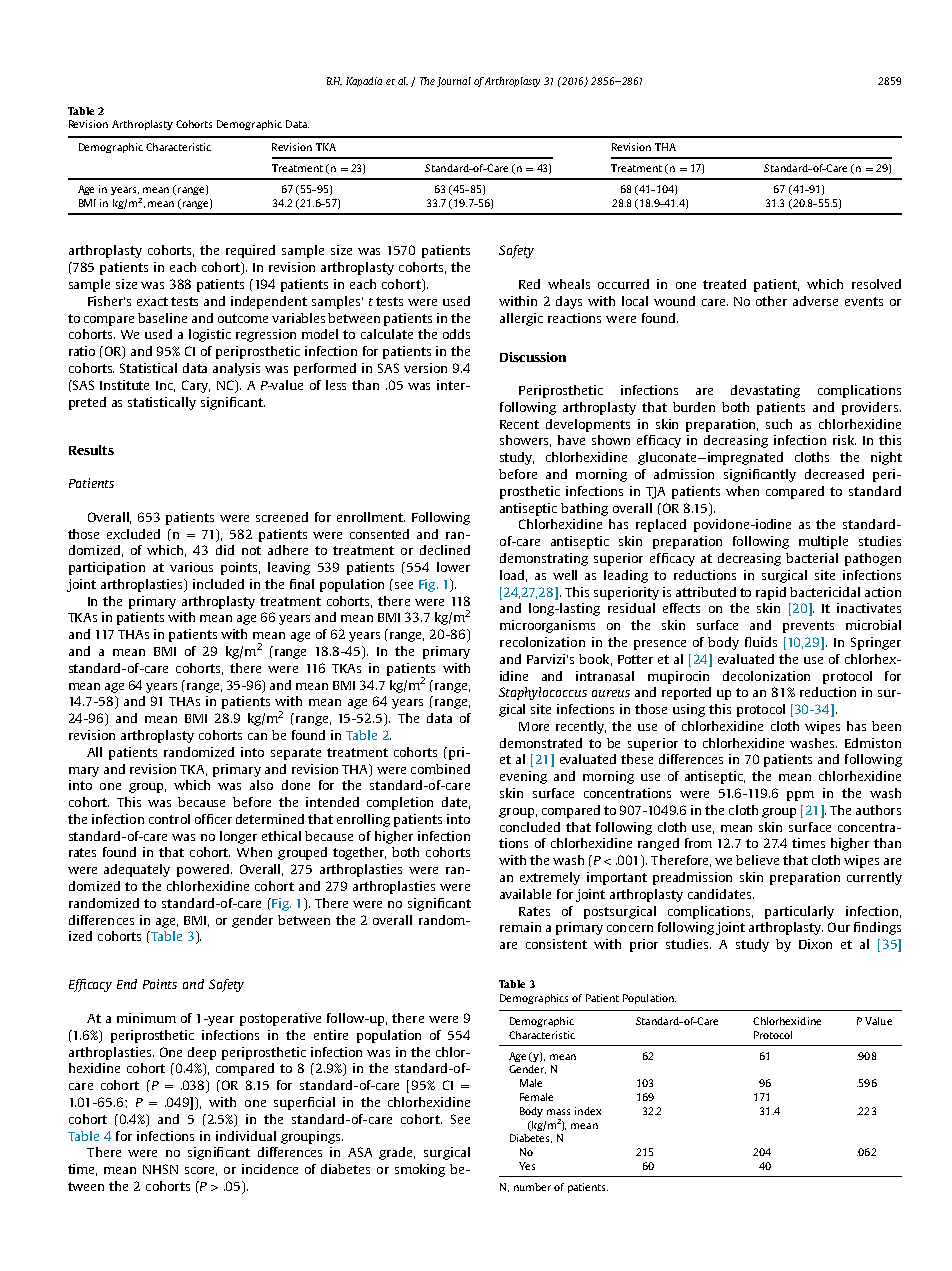  What do you see at coordinates (525, 441) in the image?
I see `showers` at bounding box center [525, 441].
